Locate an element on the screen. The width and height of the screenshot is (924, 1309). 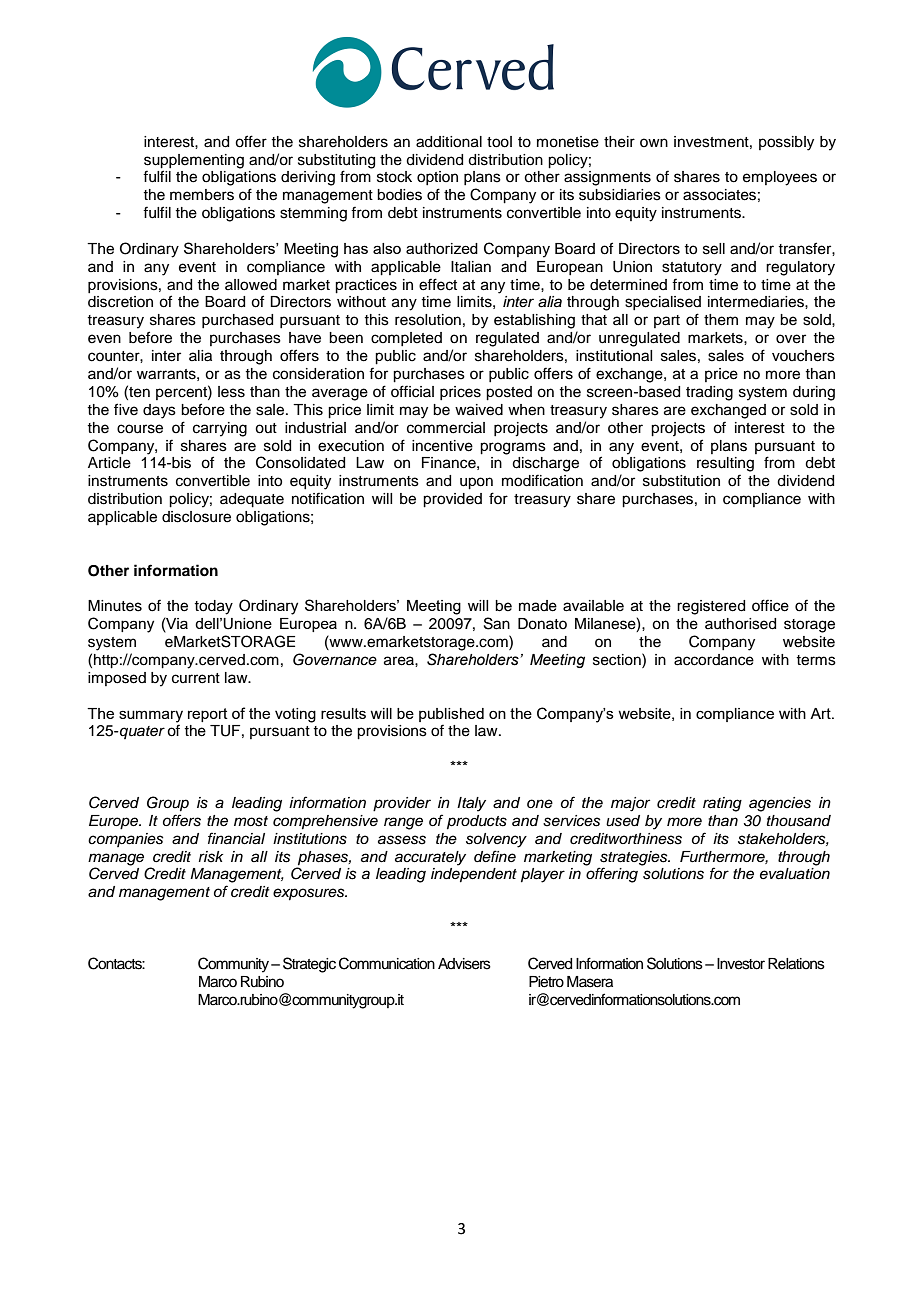
supplementing is located at coordinates (194, 161).
